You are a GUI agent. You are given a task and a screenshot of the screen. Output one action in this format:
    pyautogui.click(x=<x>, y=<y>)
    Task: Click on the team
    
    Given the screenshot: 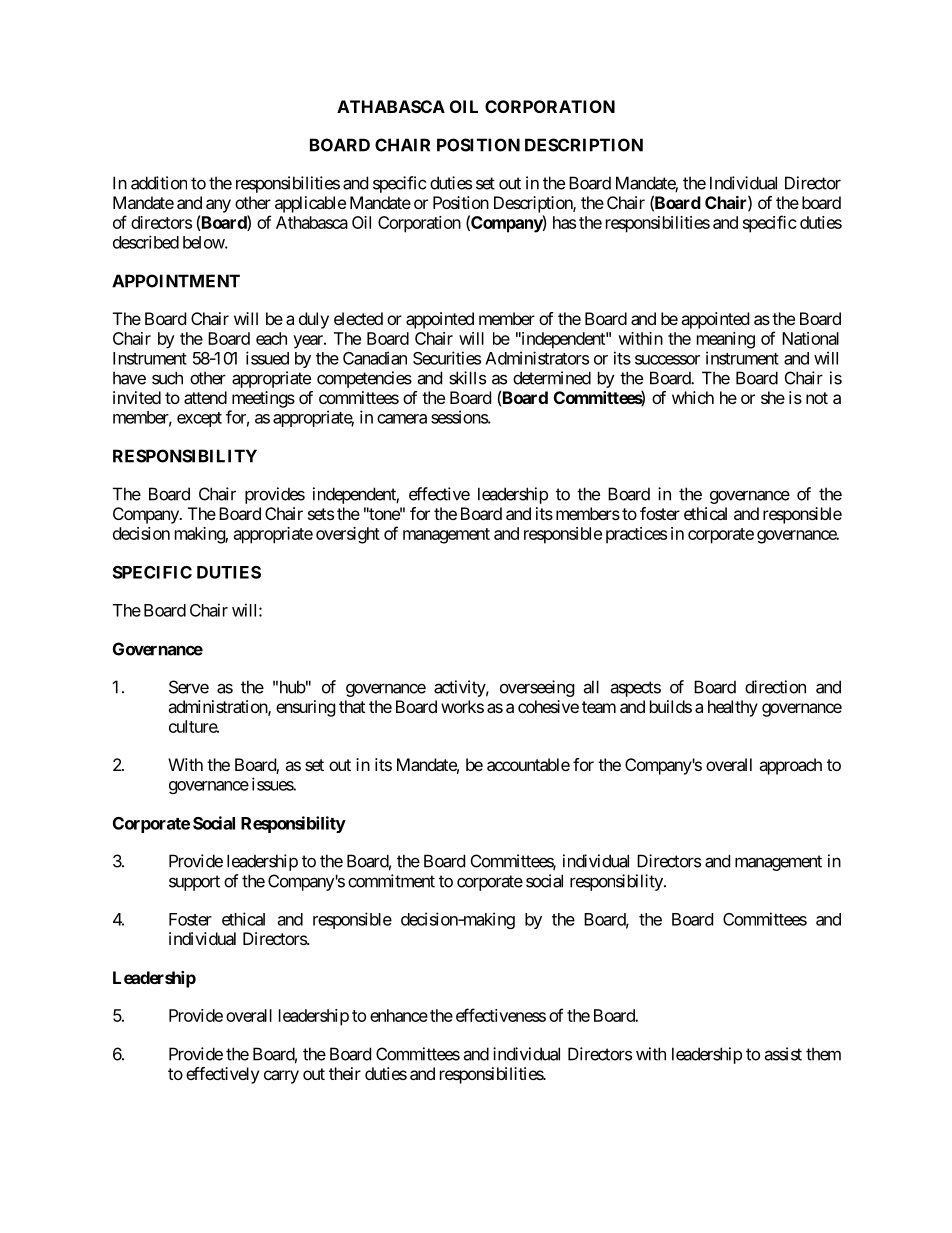 What is the action you would take?
    pyautogui.click(x=599, y=707)
